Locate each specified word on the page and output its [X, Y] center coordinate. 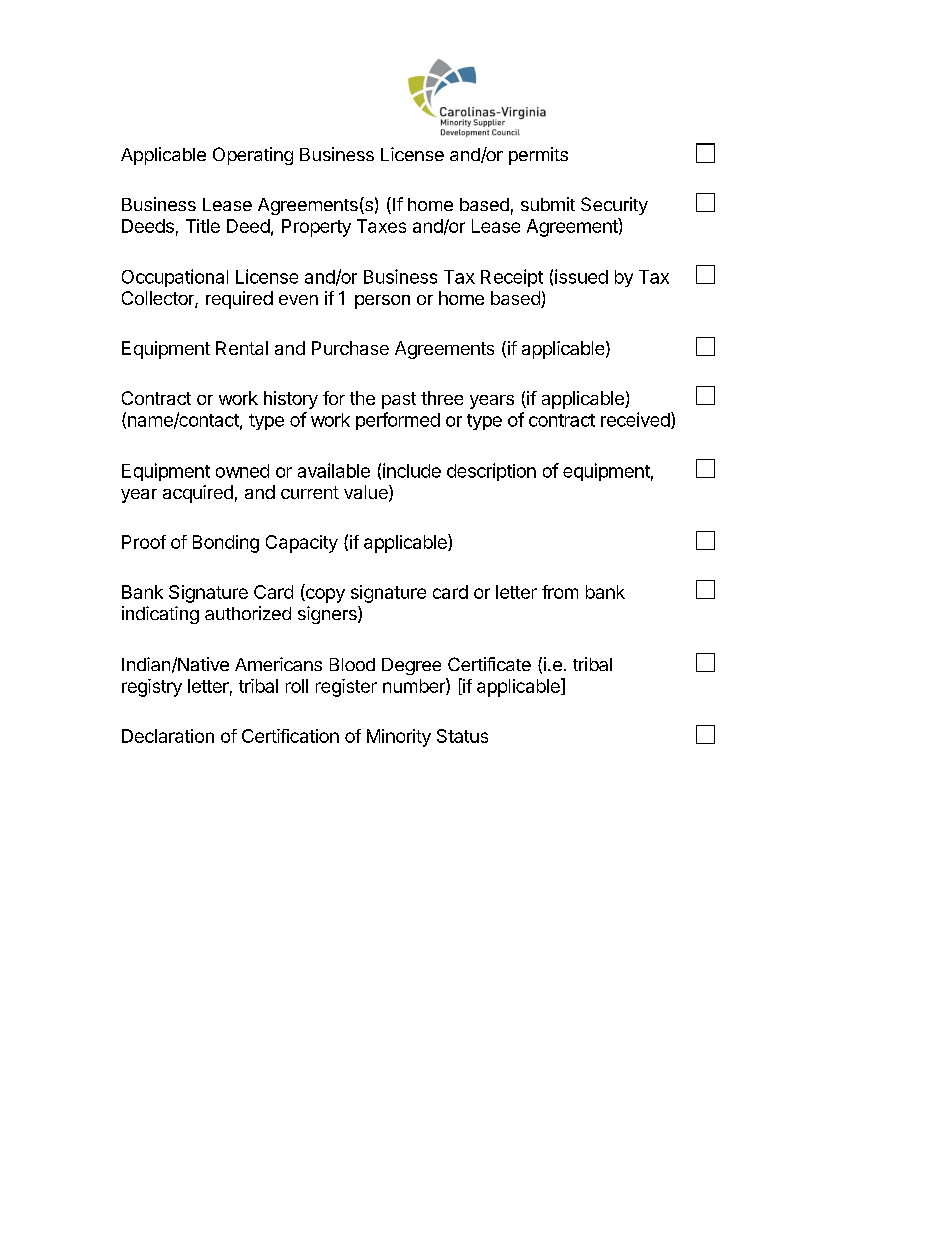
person [382, 302]
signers [328, 615]
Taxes [381, 226]
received [636, 420]
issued [581, 276]
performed [398, 421]
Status [462, 736]
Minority [399, 738]
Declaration [168, 736]
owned [242, 471]
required [239, 300]
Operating [253, 156]
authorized [248, 613]
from [560, 592]
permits [538, 156]
